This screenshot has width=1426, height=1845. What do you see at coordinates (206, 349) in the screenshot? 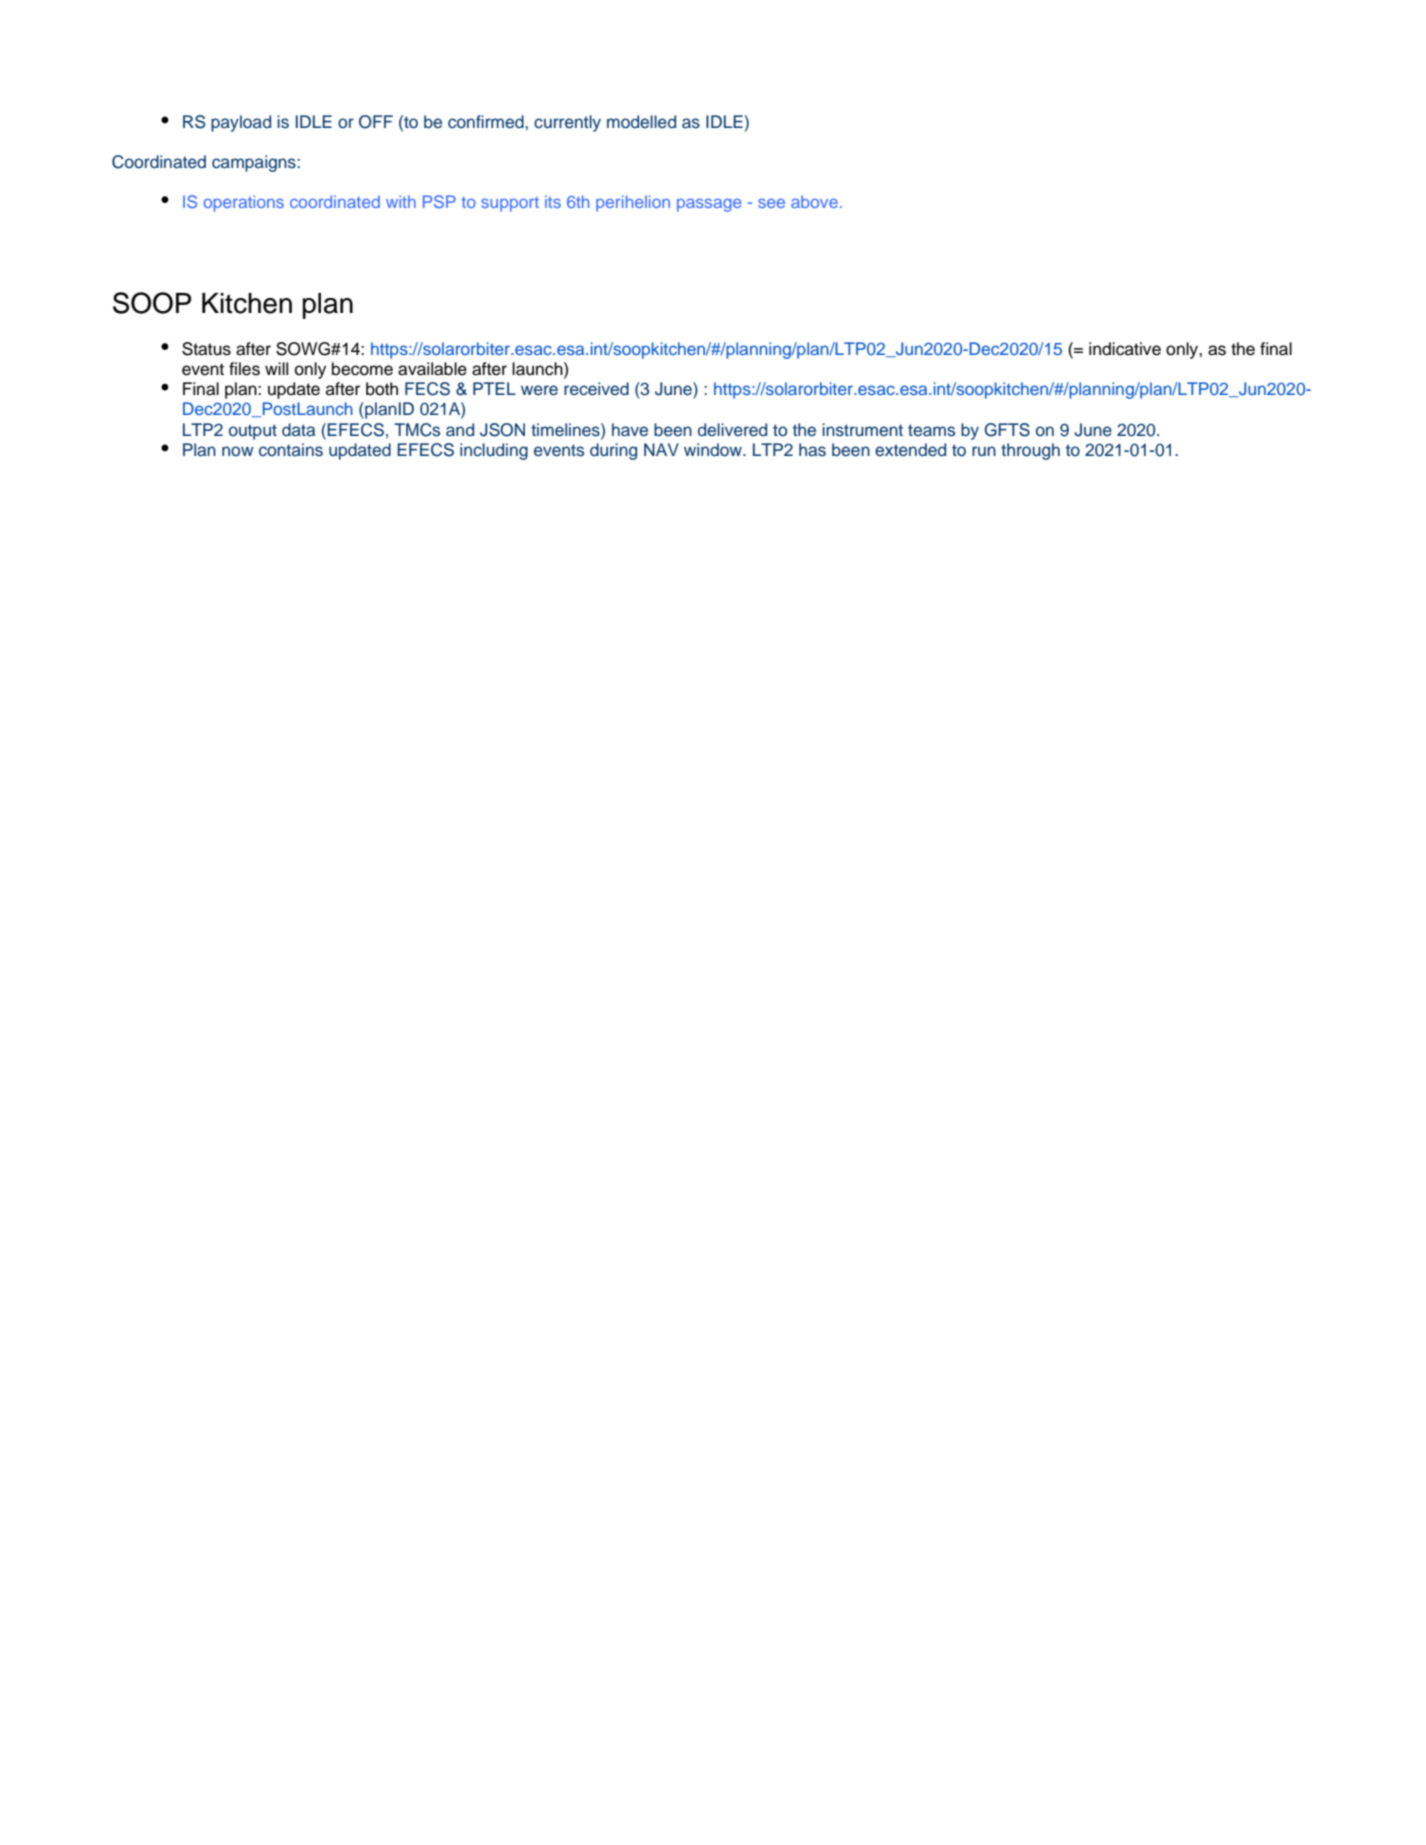
I see `Status` at bounding box center [206, 349].
